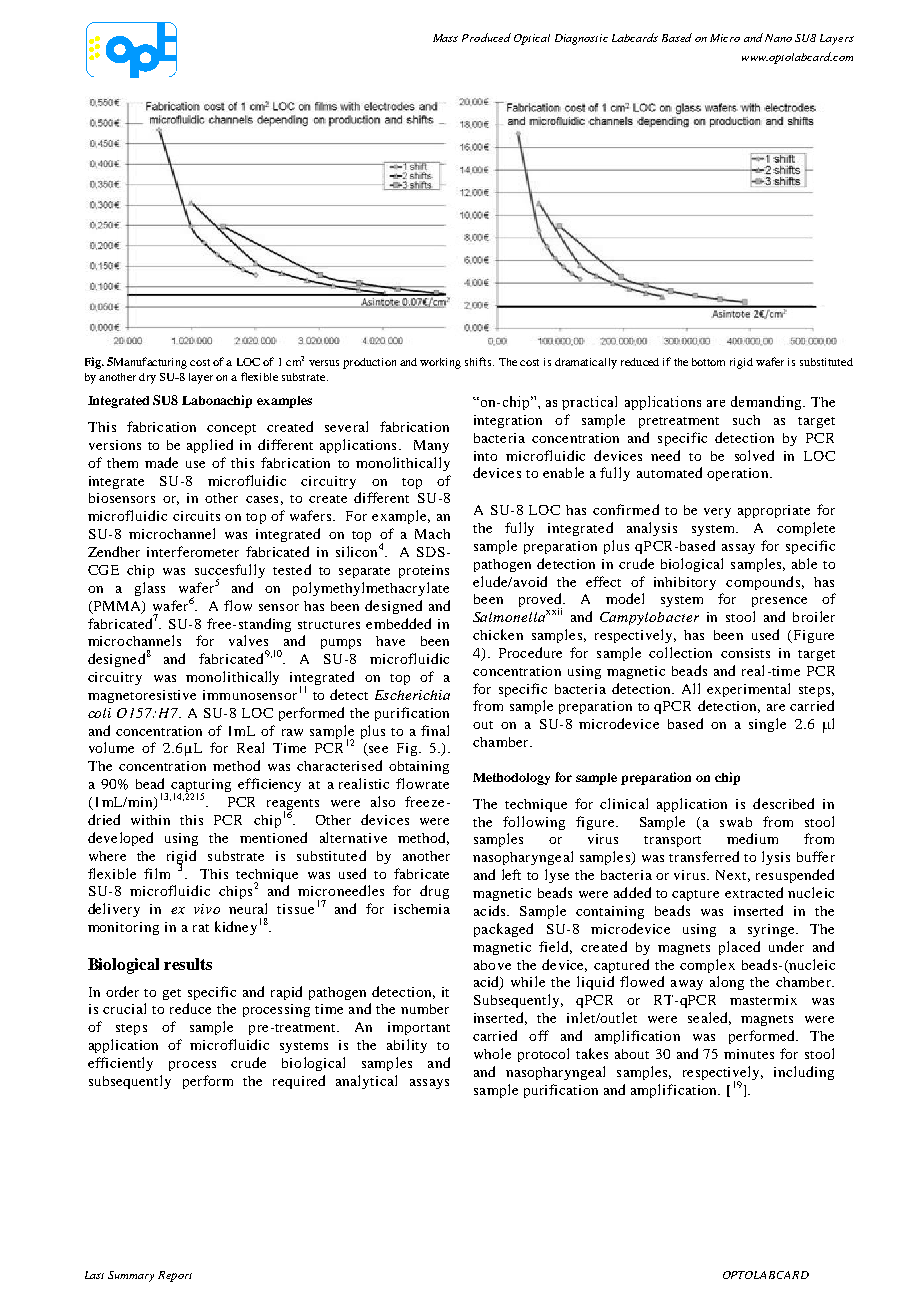  What do you see at coordinates (492, 965) in the screenshot?
I see `above` at bounding box center [492, 965].
